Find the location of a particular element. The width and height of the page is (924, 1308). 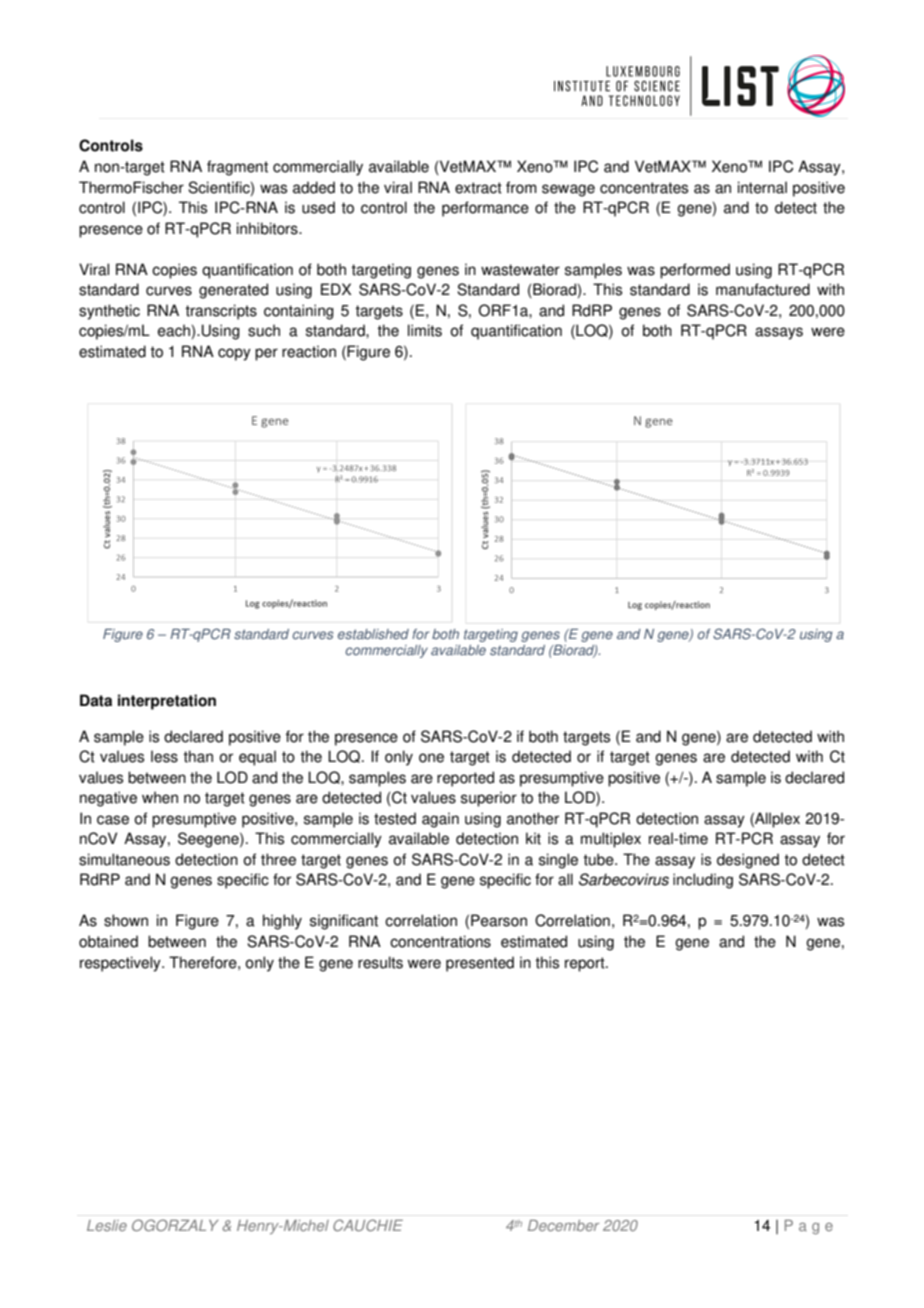

Leslie is located at coordinates (107, 1225).
